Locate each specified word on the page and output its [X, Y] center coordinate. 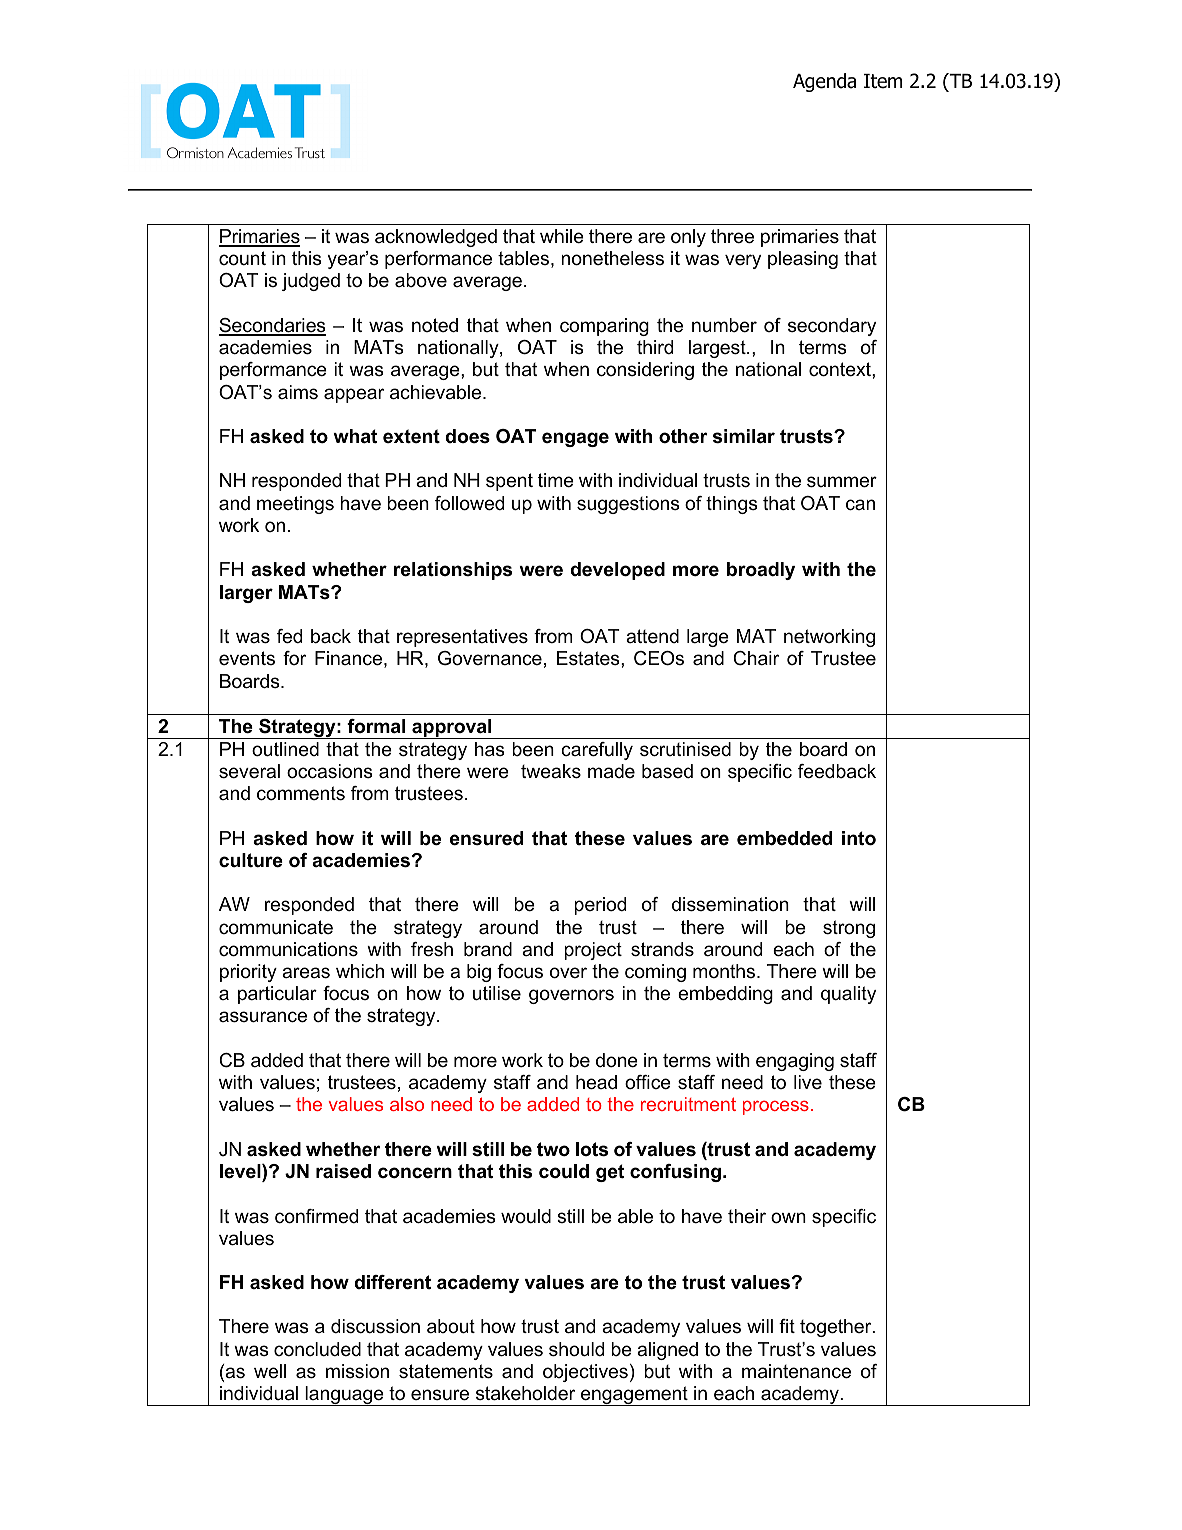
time [556, 480]
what [355, 436]
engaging [795, 1062]
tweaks [551, 771]
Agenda [824, 82]
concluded [317, 1349]
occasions [329, 771]
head [596, 1082]
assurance [263, 1017]
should [576, 1349]
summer [842, 482]
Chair [756, 658]
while [562, 236]
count [242, 258]
